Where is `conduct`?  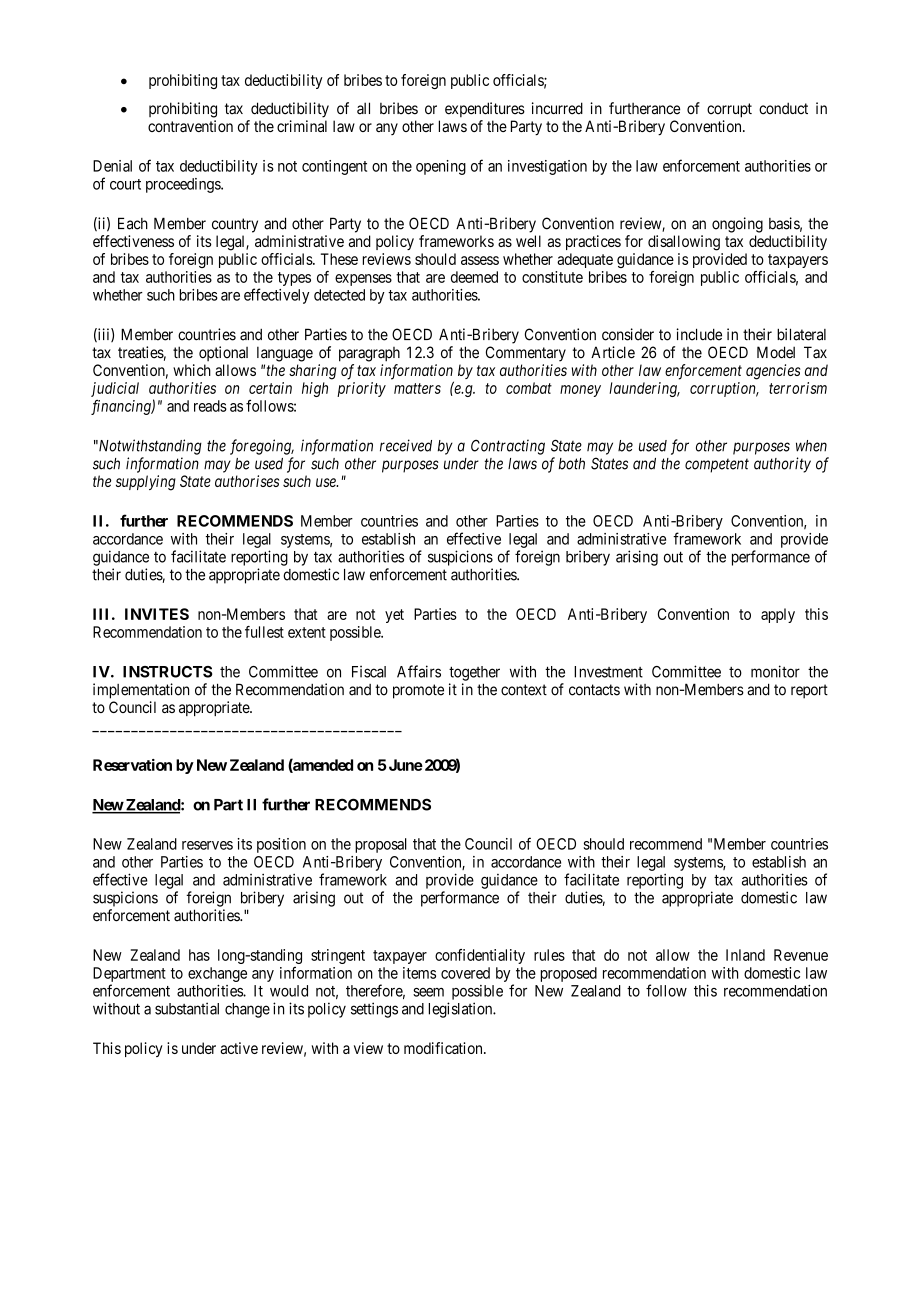 conduct is located at coordinates (783, 108).
